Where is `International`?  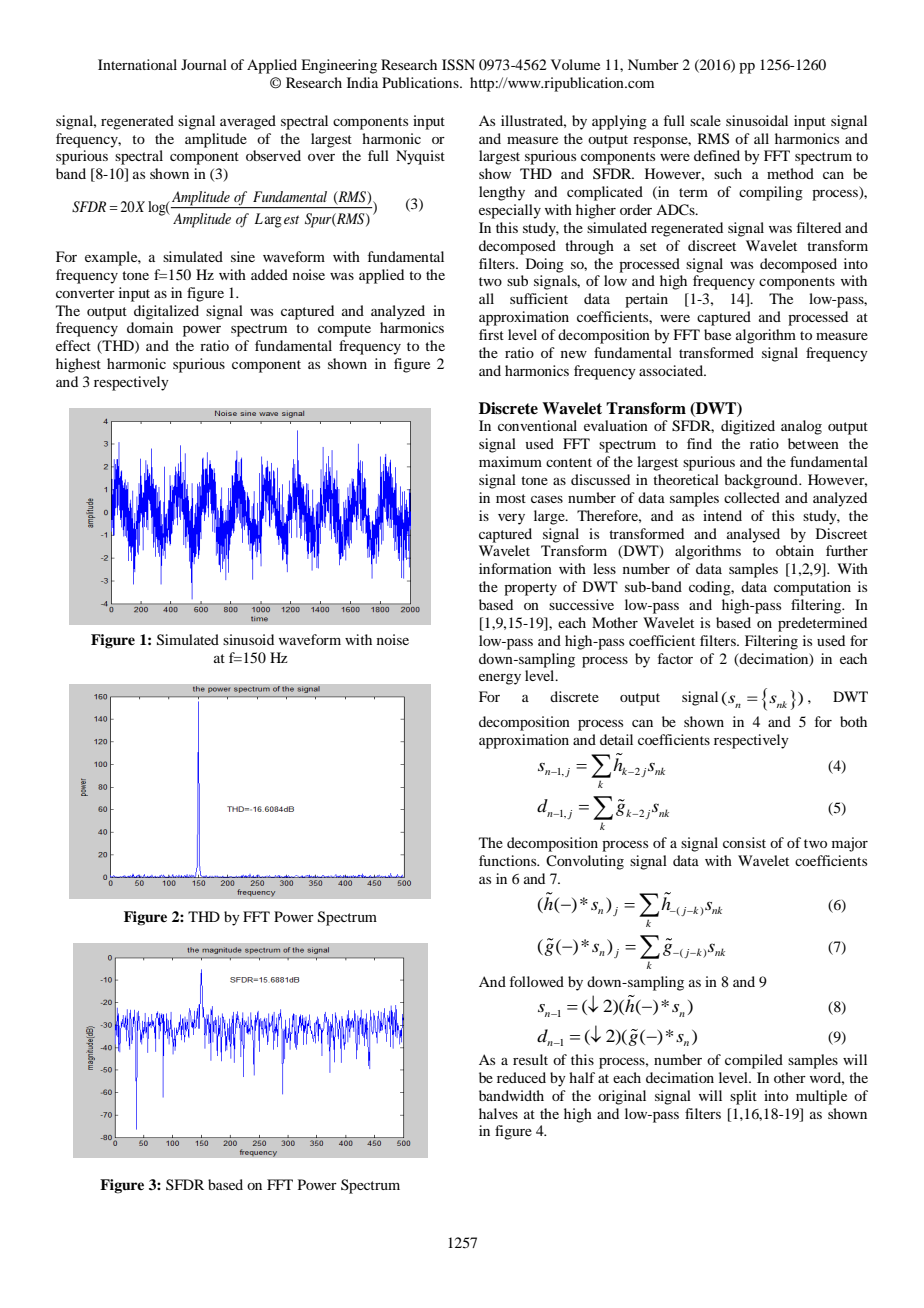
International is located at coordinates (137, 64).
